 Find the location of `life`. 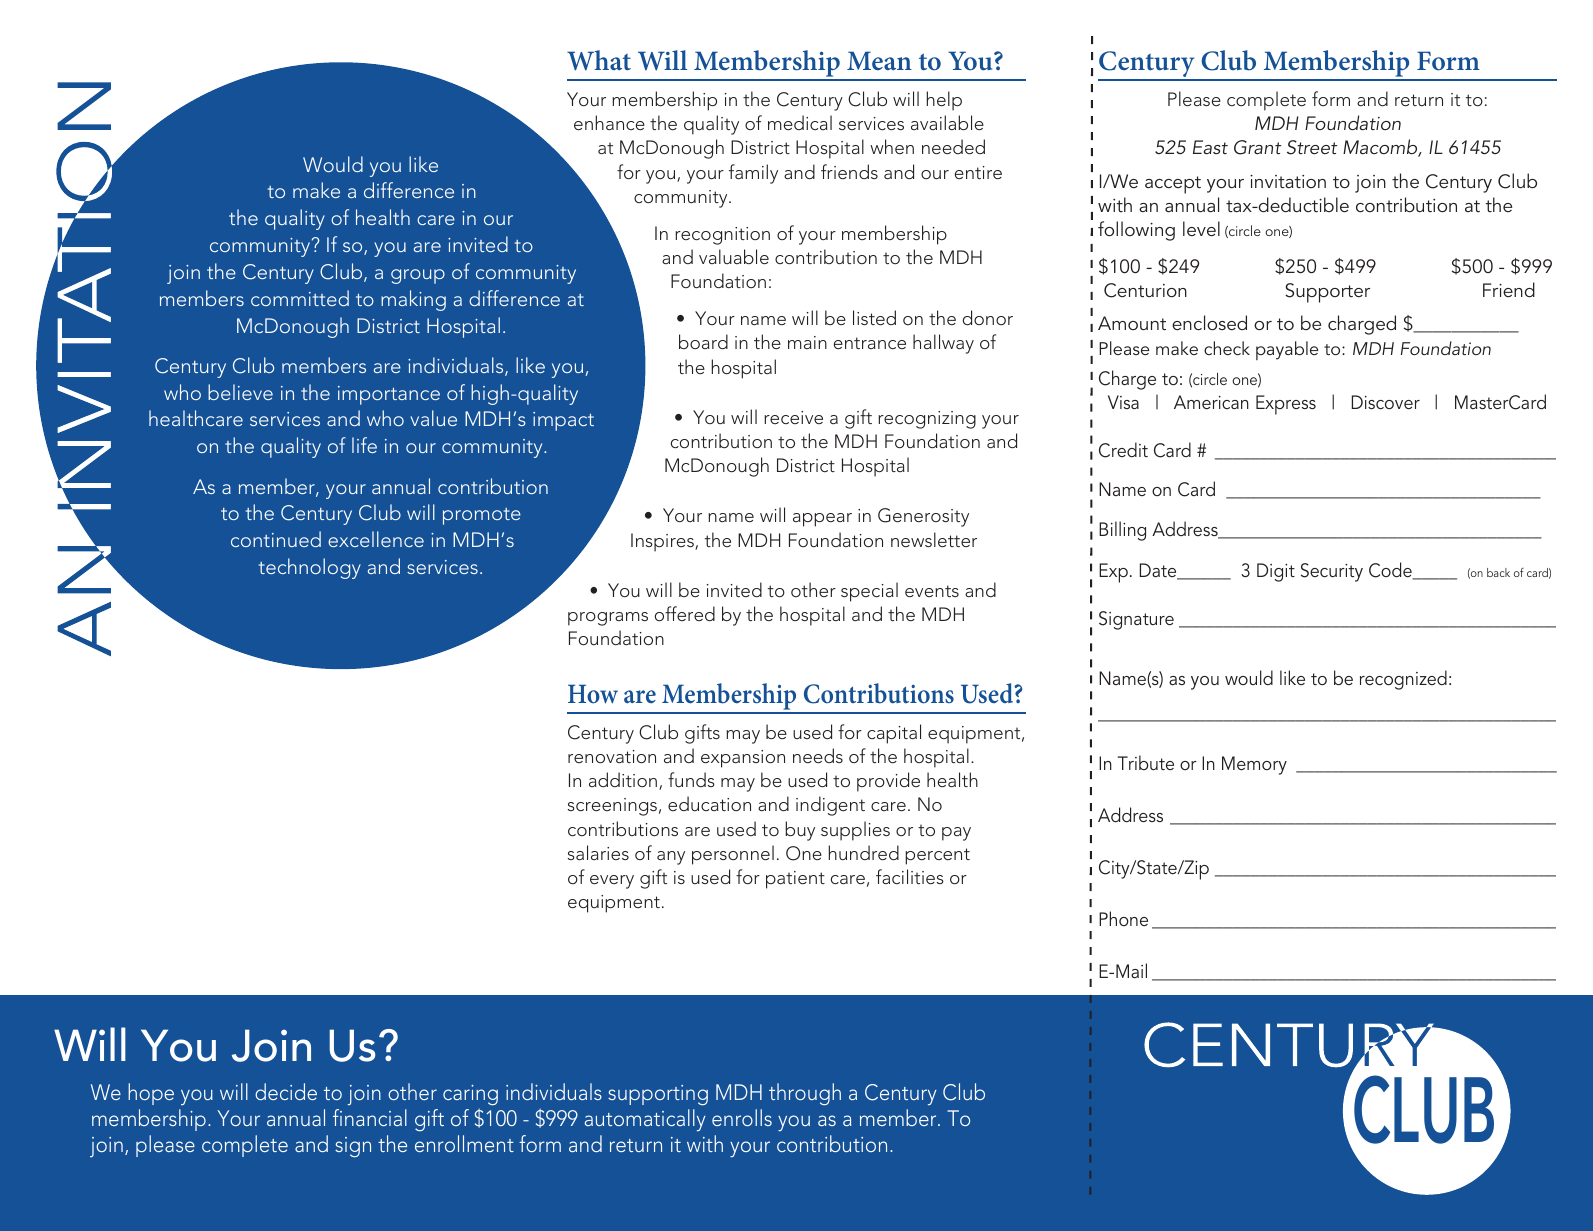

life is located at coordinates (364, 445).
